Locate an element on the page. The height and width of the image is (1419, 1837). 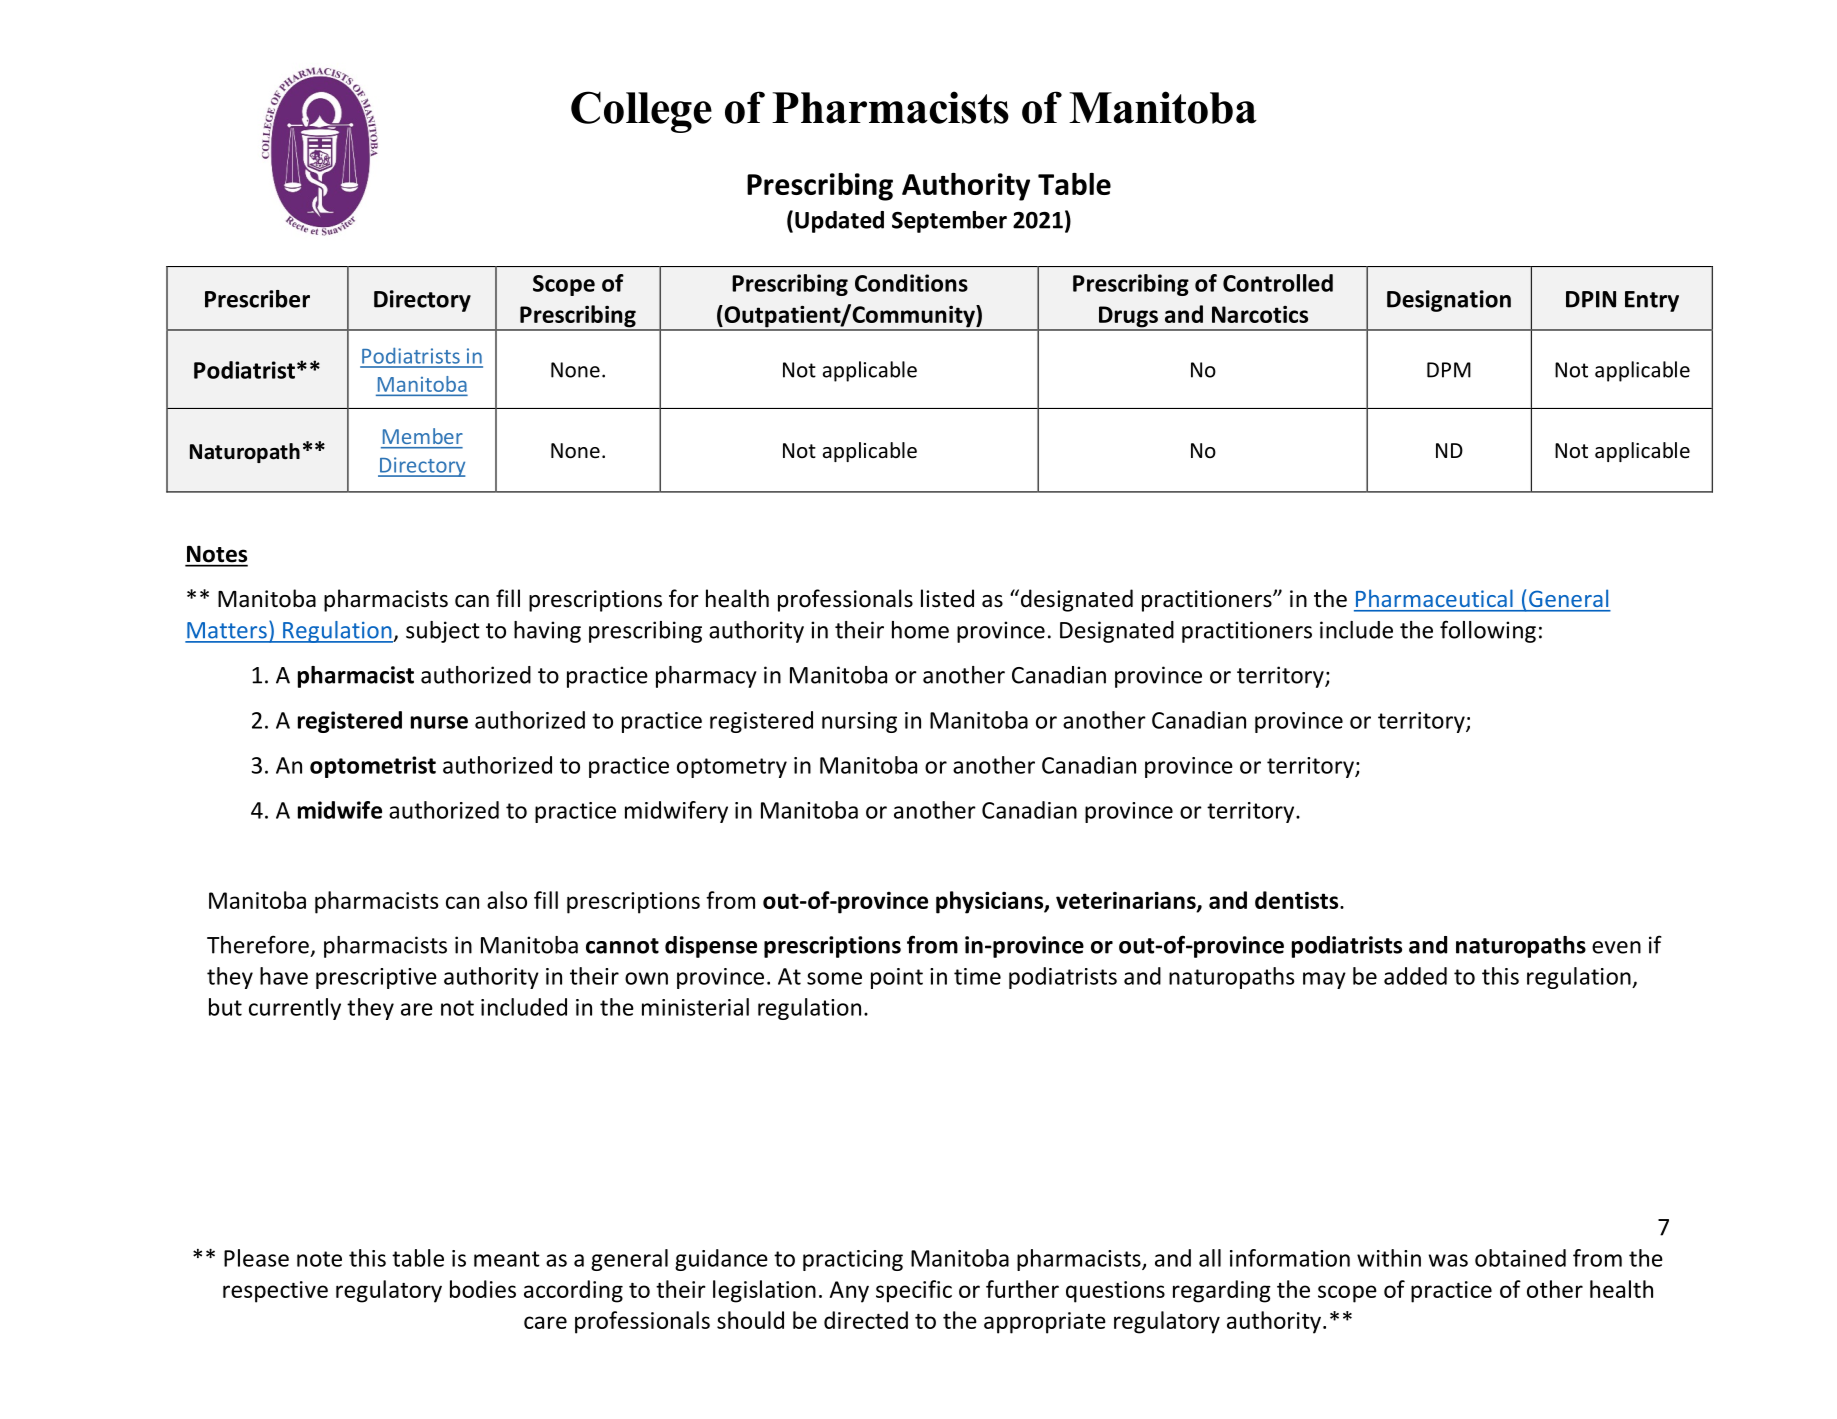
September is located at coordinates (949, 222).
